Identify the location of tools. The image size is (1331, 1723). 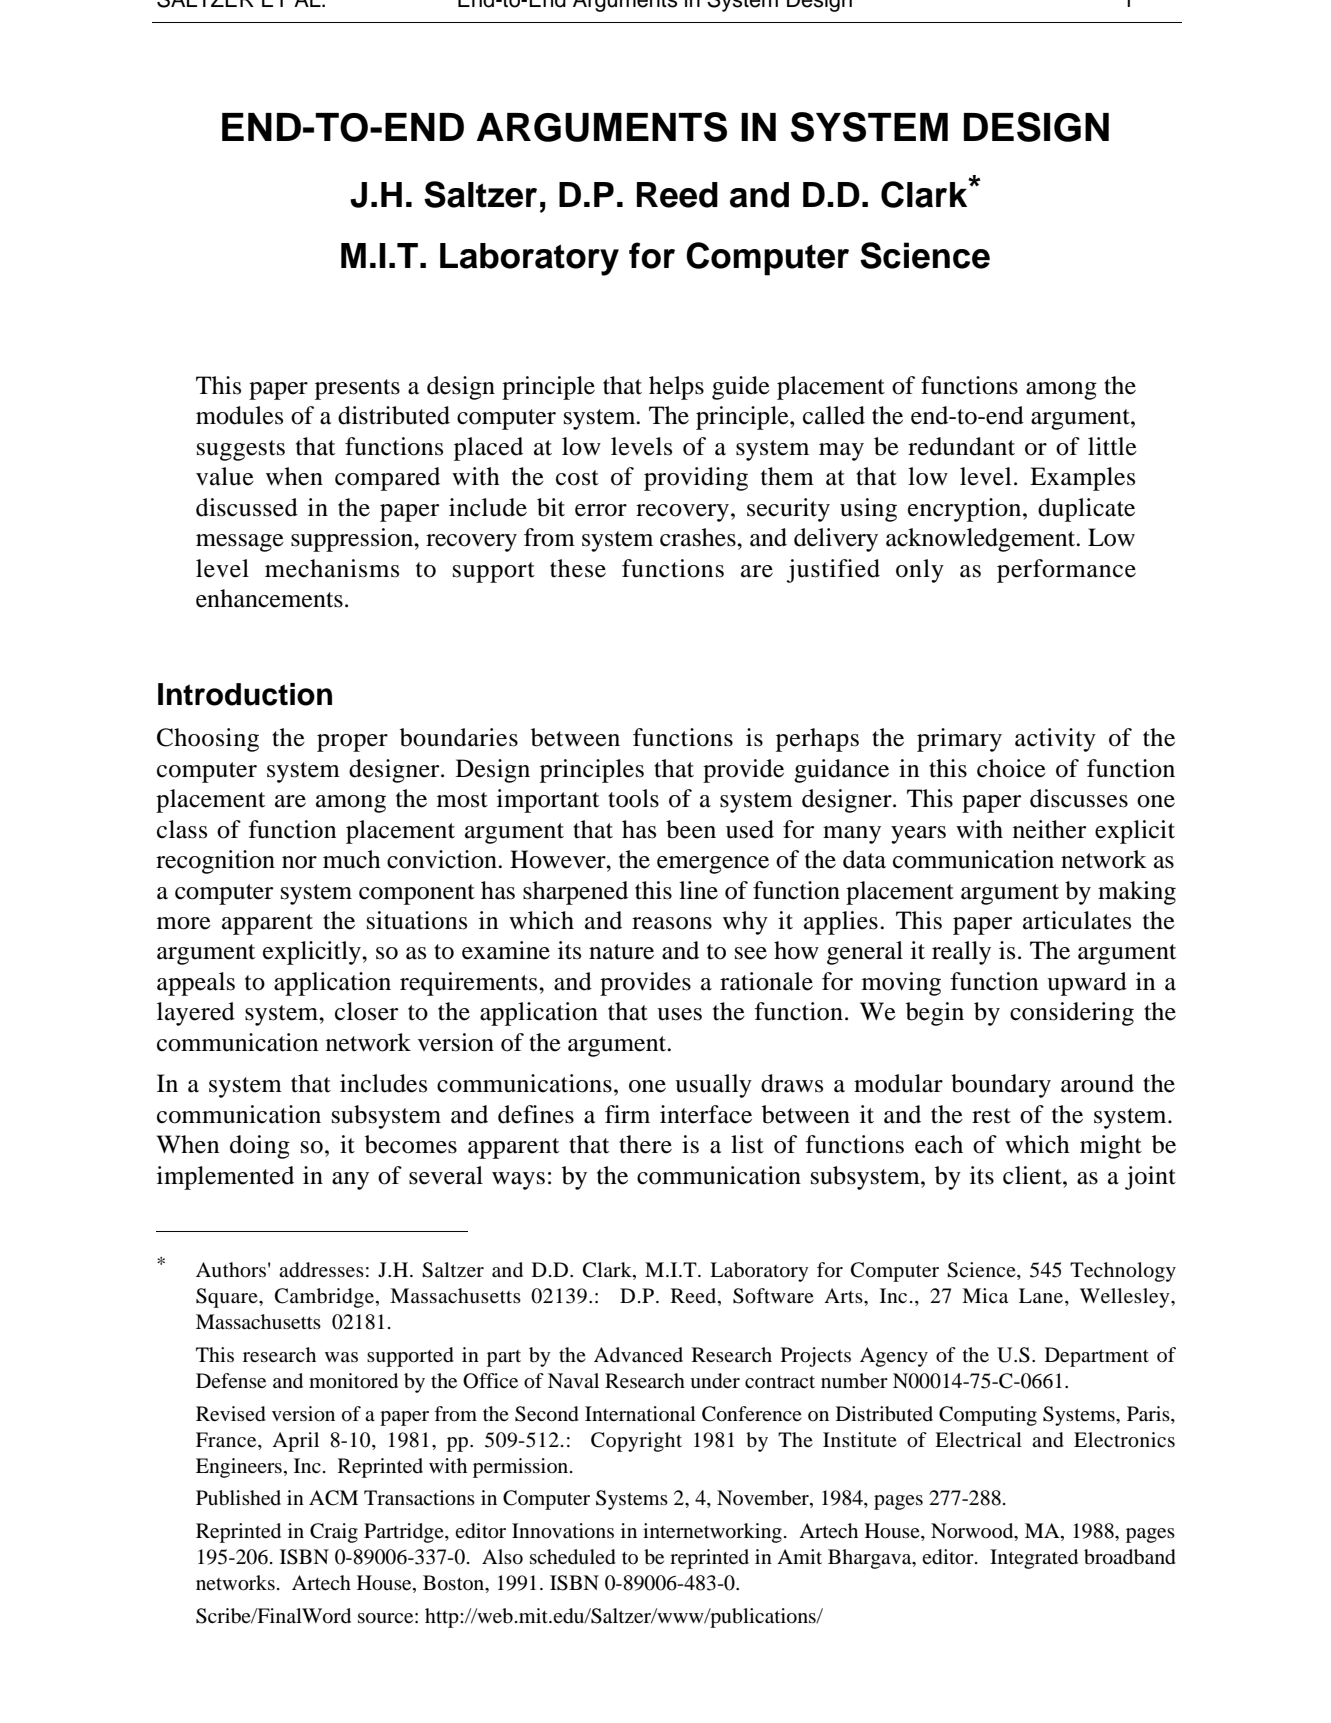
(633, 798).
